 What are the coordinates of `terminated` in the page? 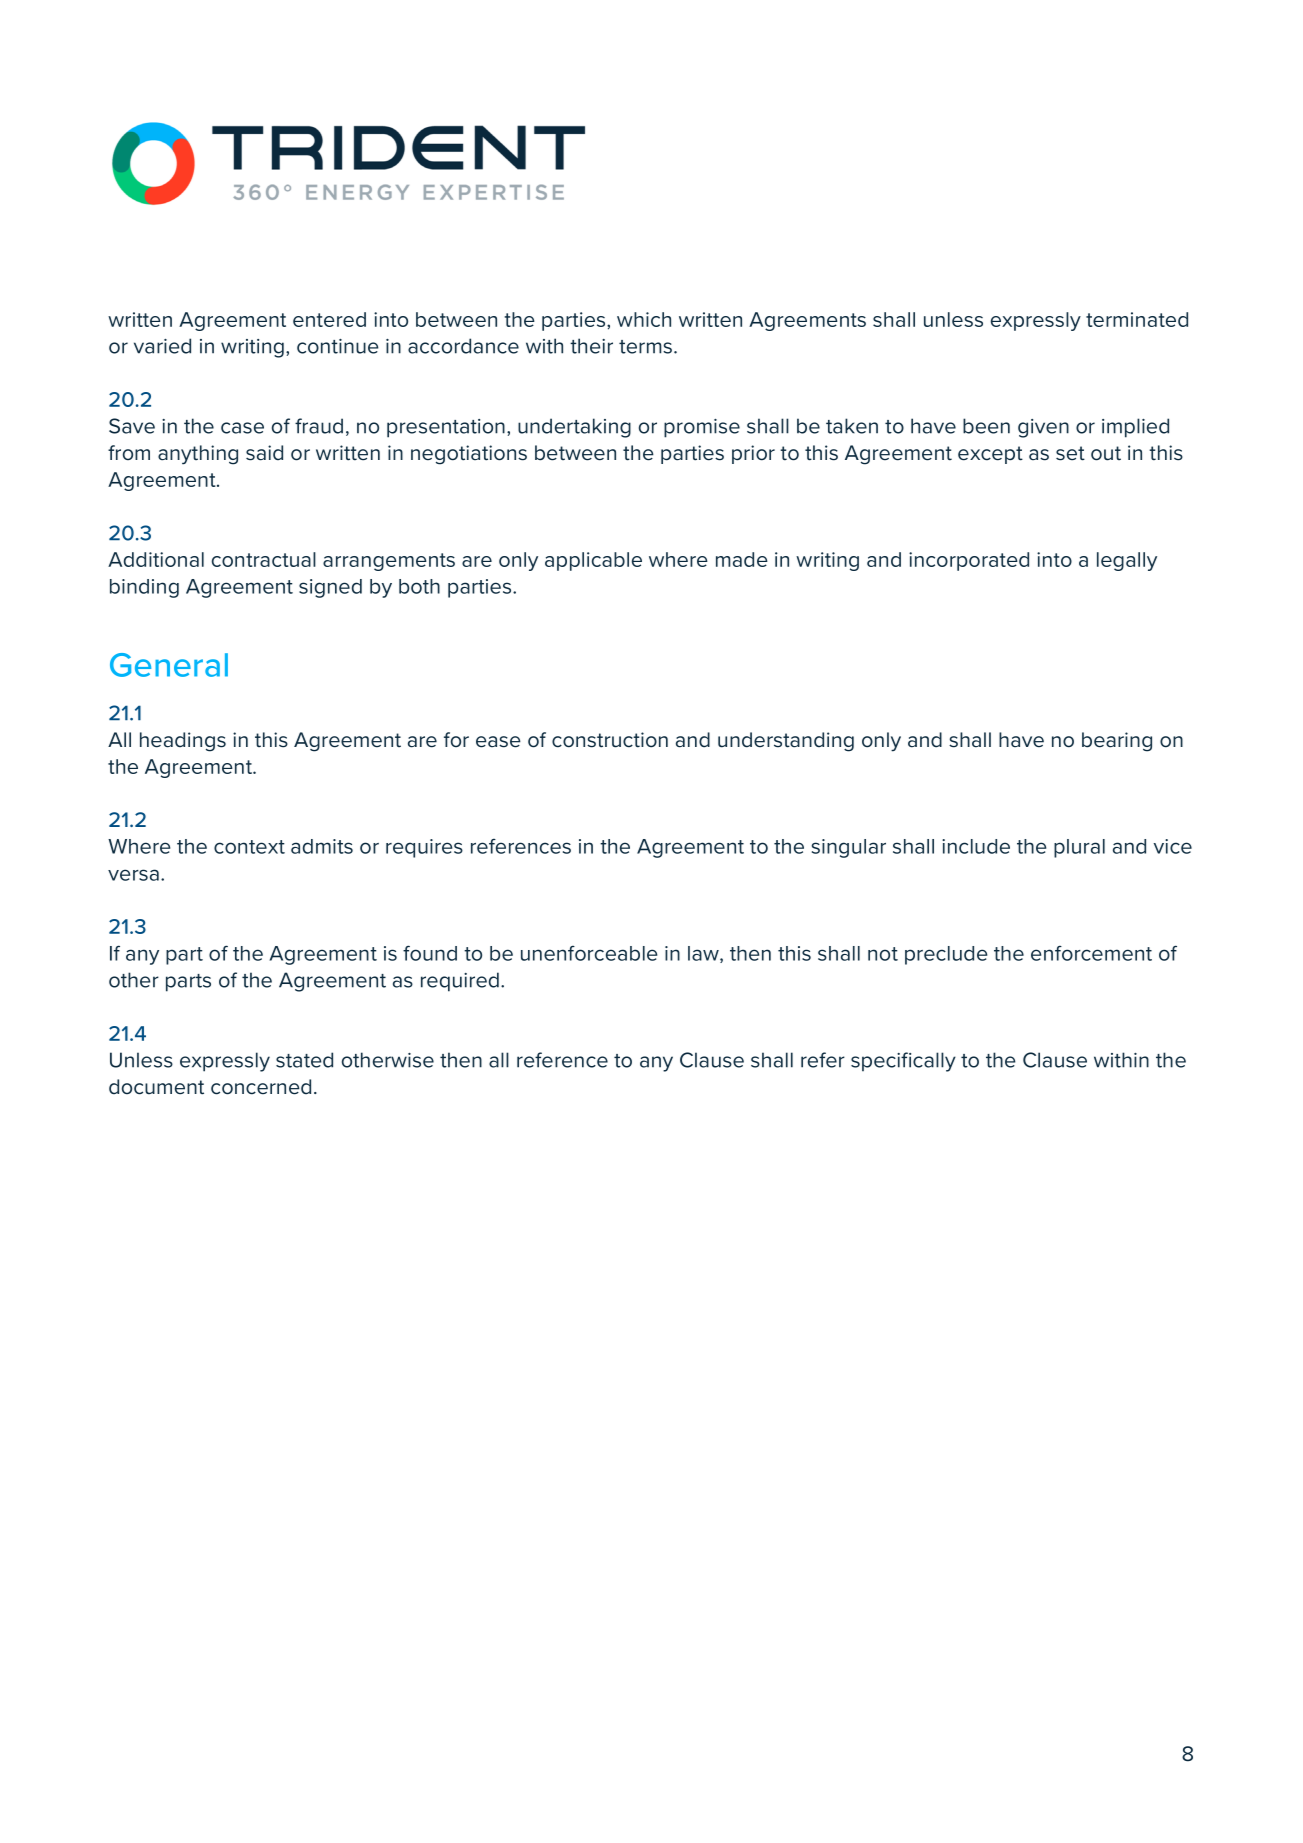 It's located at (1137, 319).
